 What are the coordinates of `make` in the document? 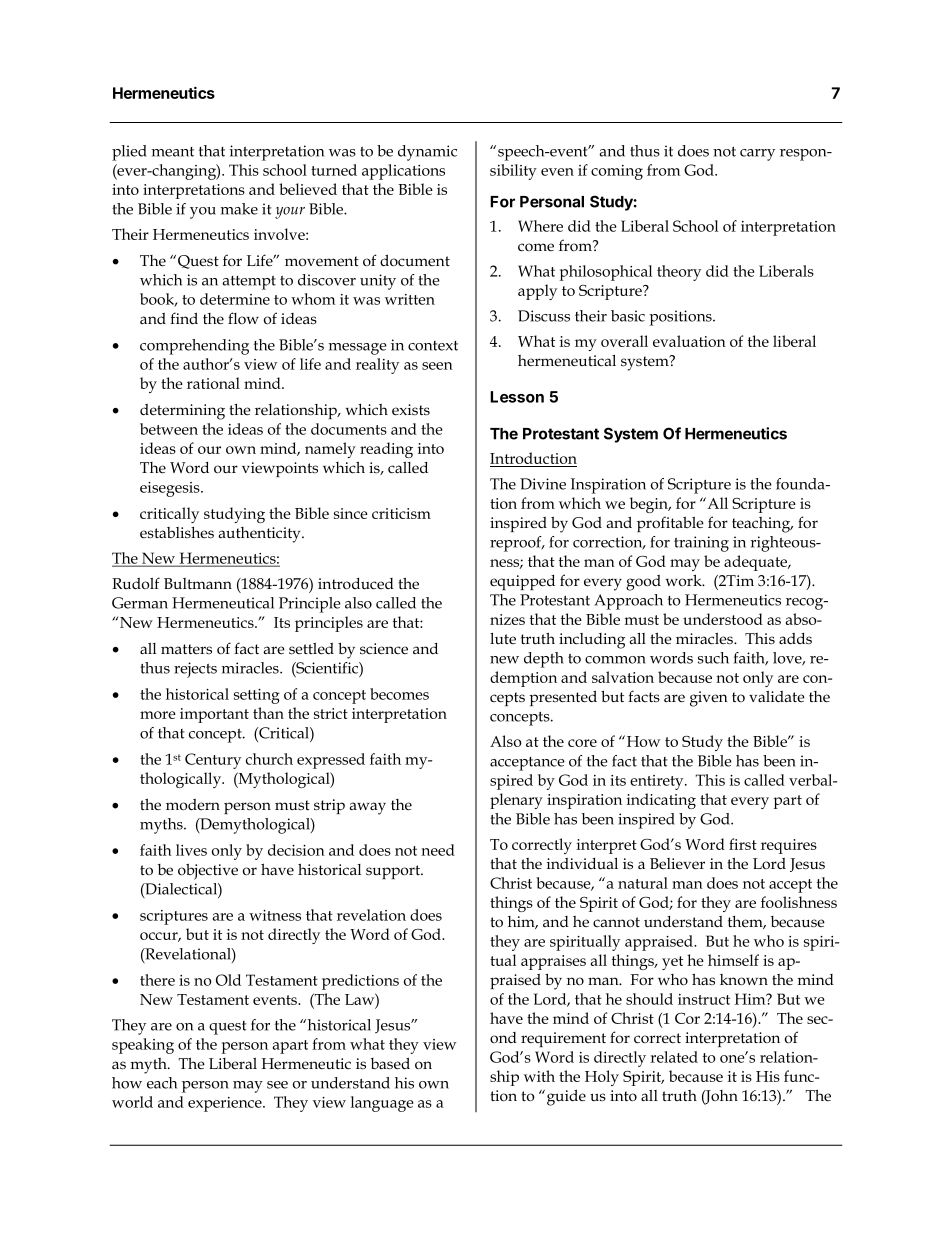 It's located at (239, 209).
